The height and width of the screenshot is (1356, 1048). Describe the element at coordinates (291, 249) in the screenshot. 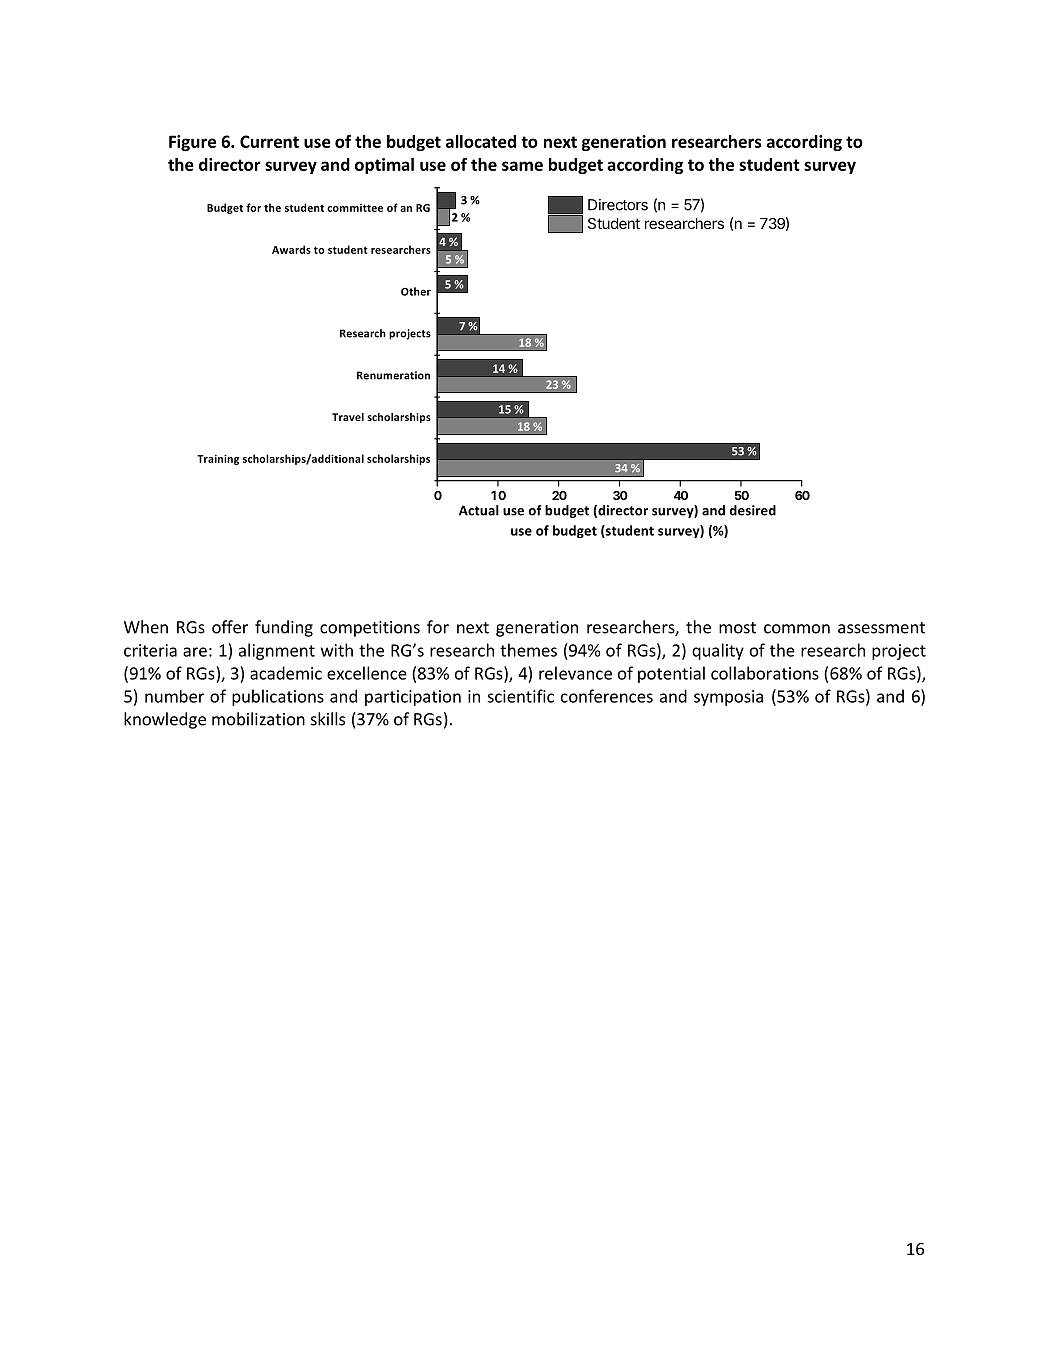

I see `Awards` at that location.
